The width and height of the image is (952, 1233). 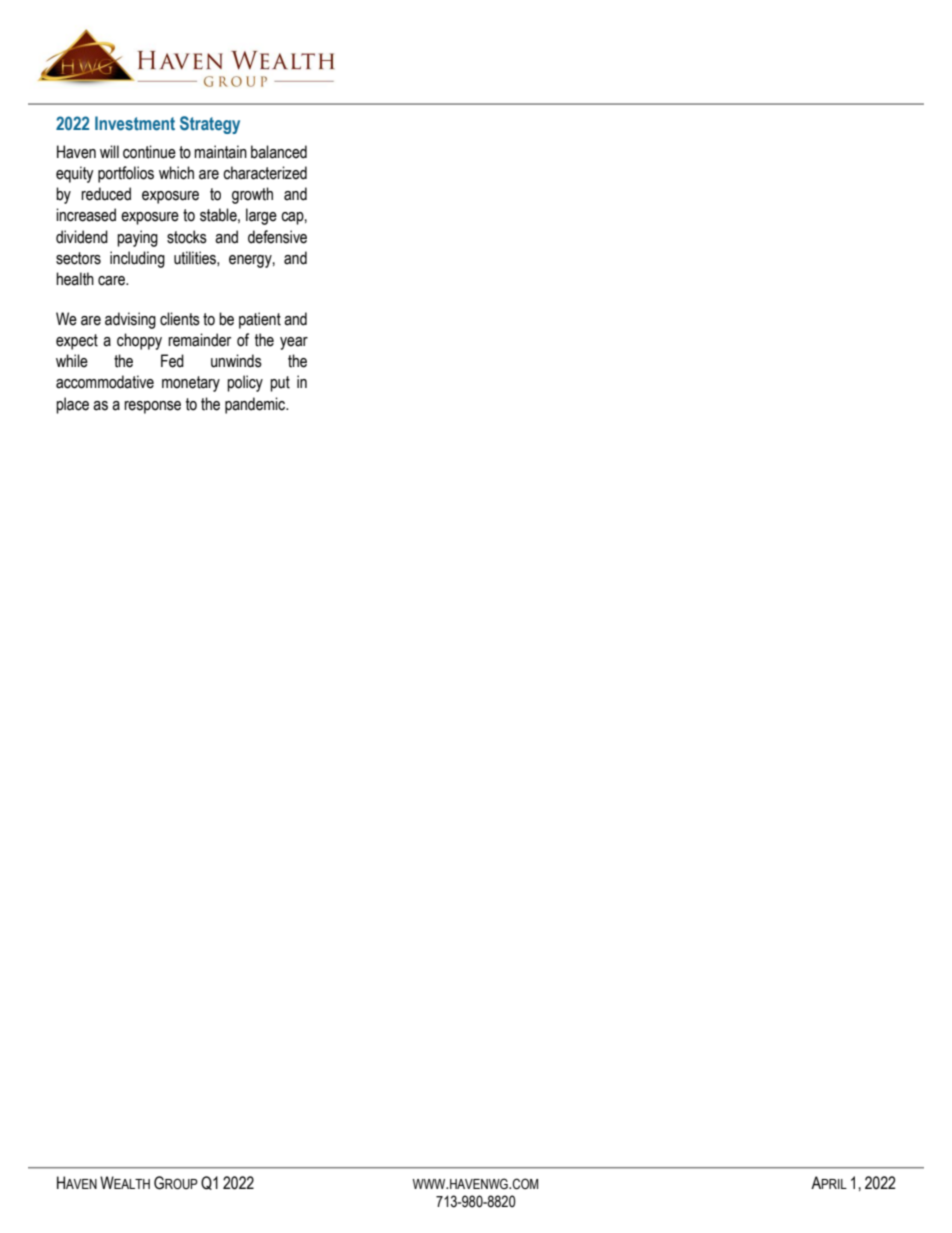 I want to click on balanced, so click(x=279, y=152).
